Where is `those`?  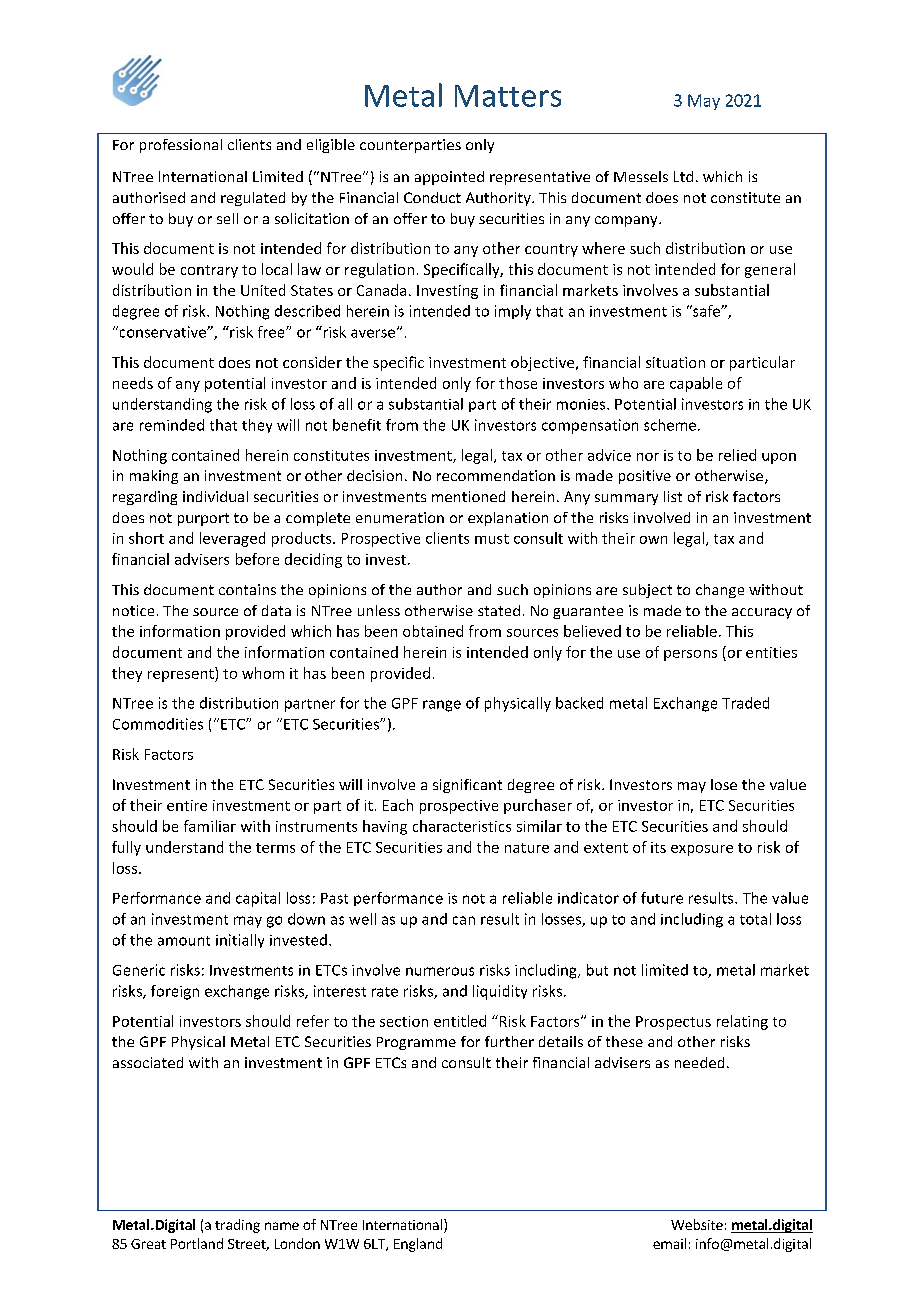
those is located at coordinates (518, 383).
